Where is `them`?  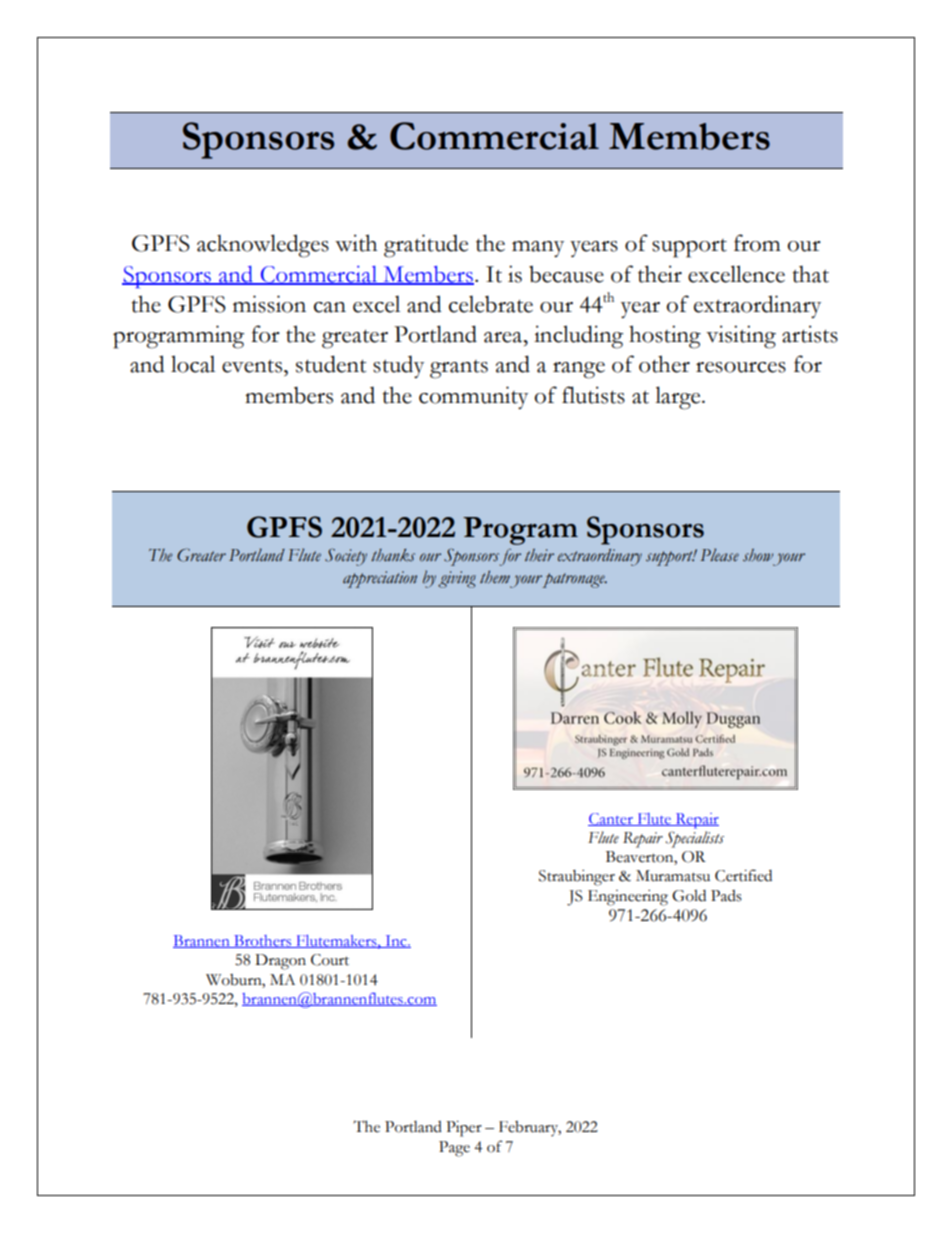 them is located at coordinates (495, 577).
